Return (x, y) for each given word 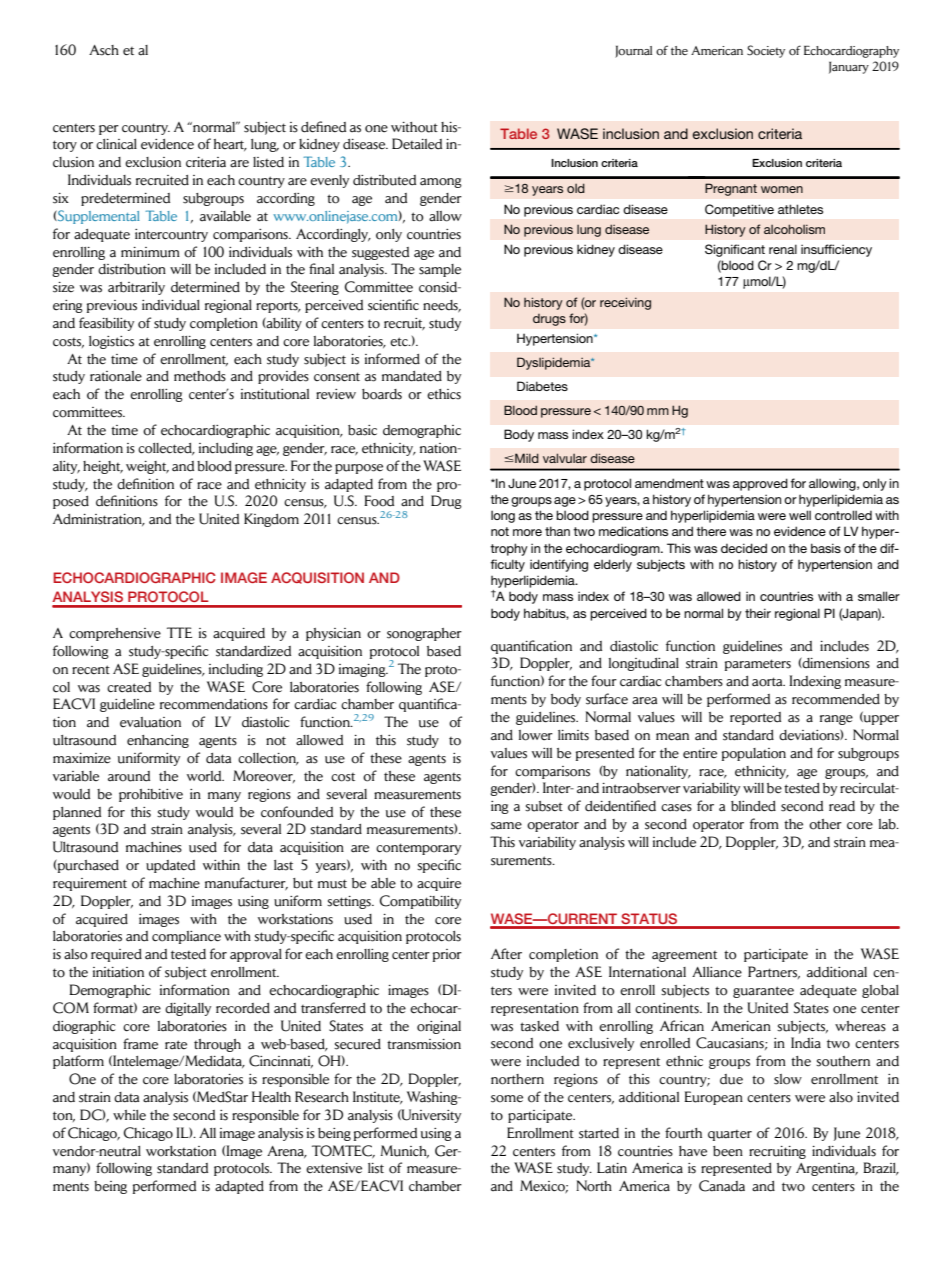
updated (170, 866)
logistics (111, 342)
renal (783, 249)
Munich (404, 1151)
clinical (116, 144)
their (758, 613)
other (825, 824)
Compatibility (420, 902)
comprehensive (115, 634)
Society (766, 51)
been (728, 1151)
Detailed (417, 144)
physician (333, 634)
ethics (444, 394)
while (129, 1115)
